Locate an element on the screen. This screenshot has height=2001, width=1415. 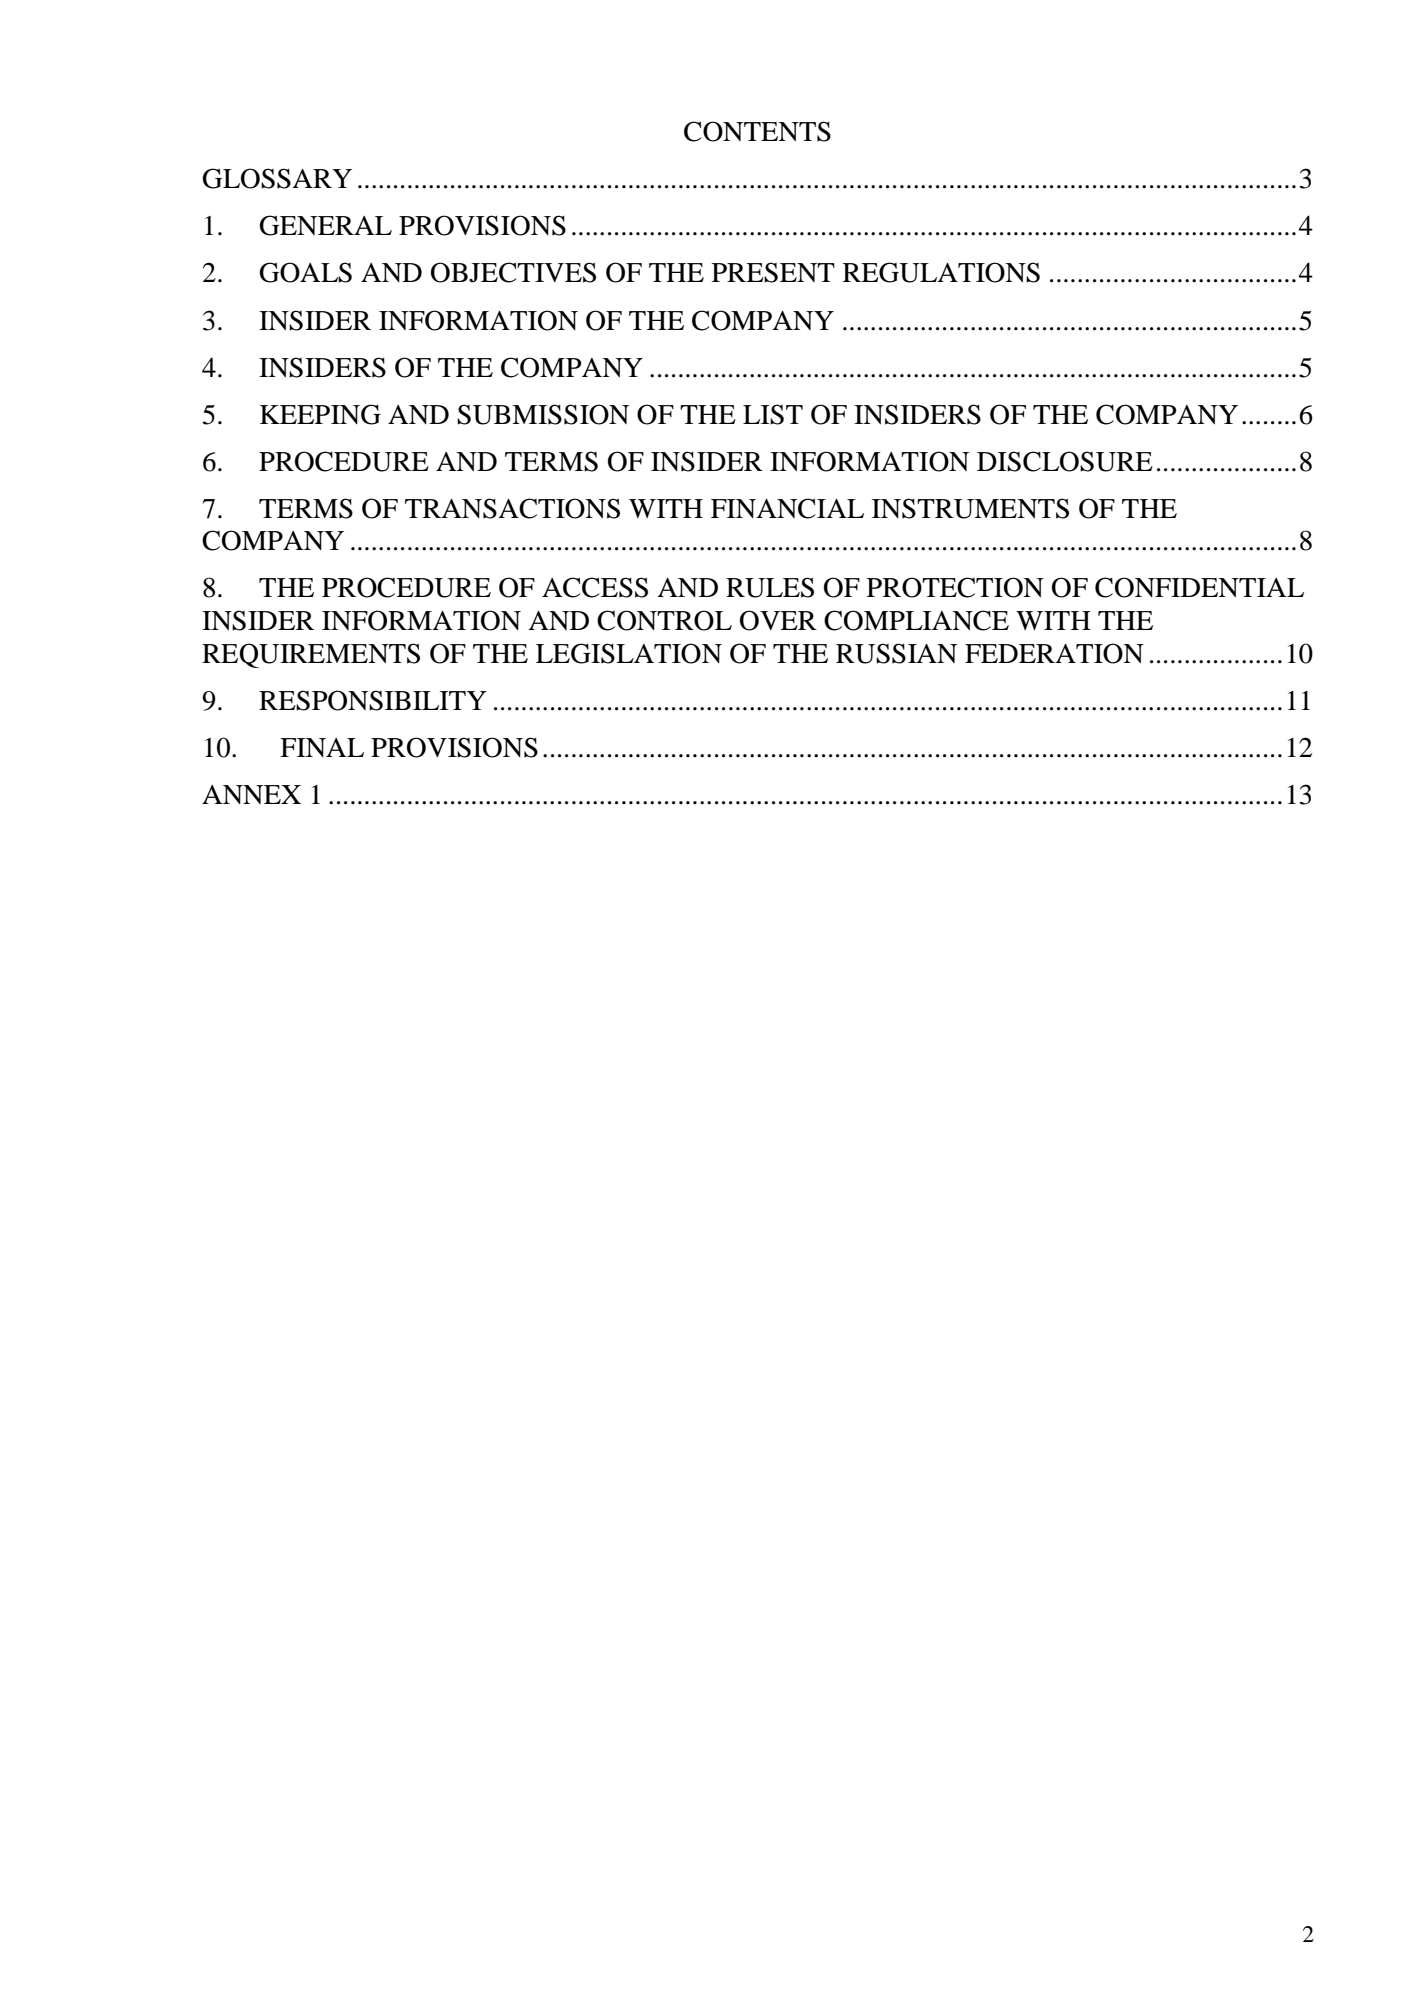
CONTENTS is located at coordinates (757, 131).
